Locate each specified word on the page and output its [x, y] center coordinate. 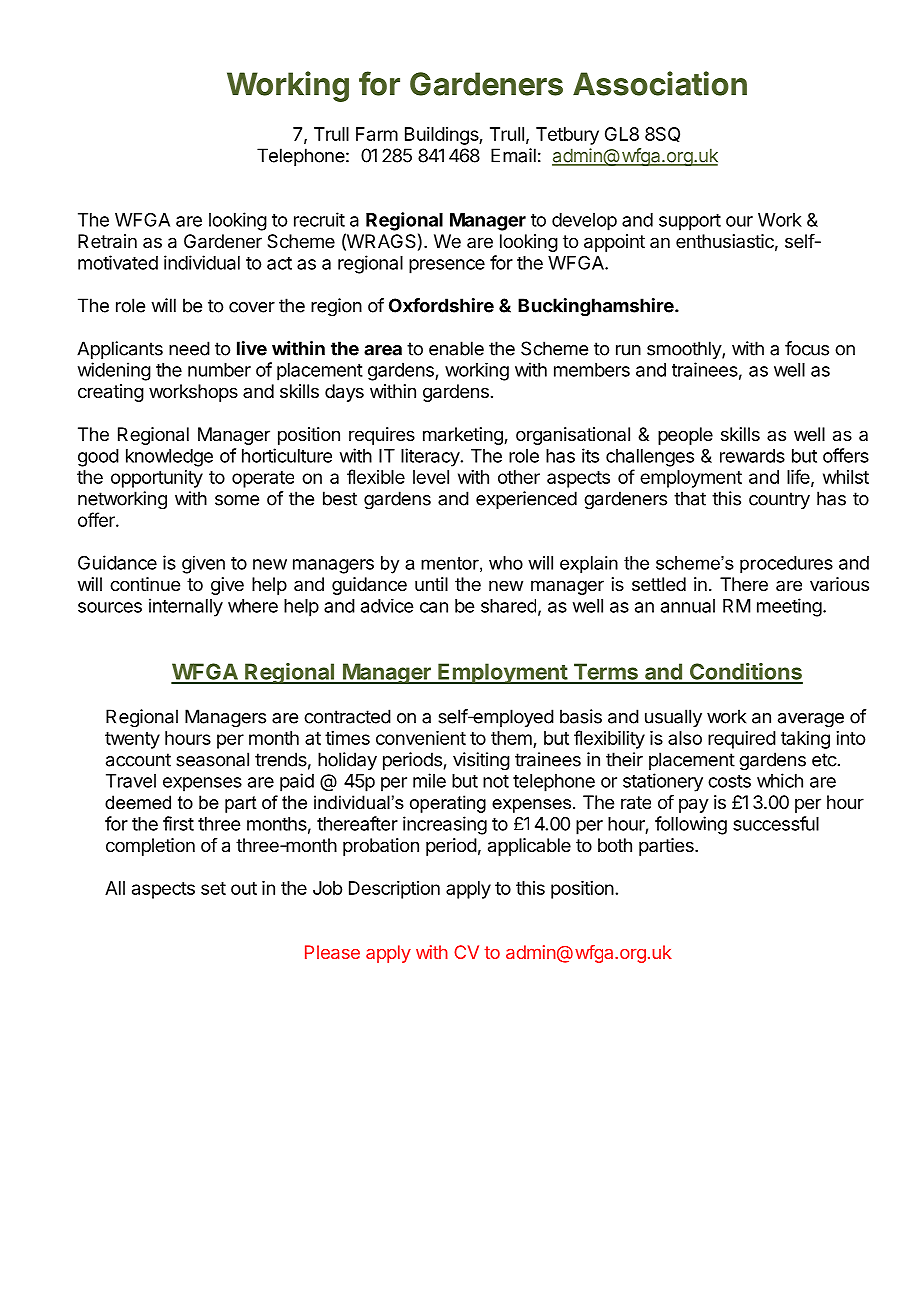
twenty [132, 740]
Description [394, 890]
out [244, 888]
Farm [377, 134]
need [189, 348]
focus [807, 348]
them [511, 738]
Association [660, 83]
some [237, 500]
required [742, 740]
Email [513, 155]
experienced [526, 500]
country [779, 500]
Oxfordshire [441, 305]
